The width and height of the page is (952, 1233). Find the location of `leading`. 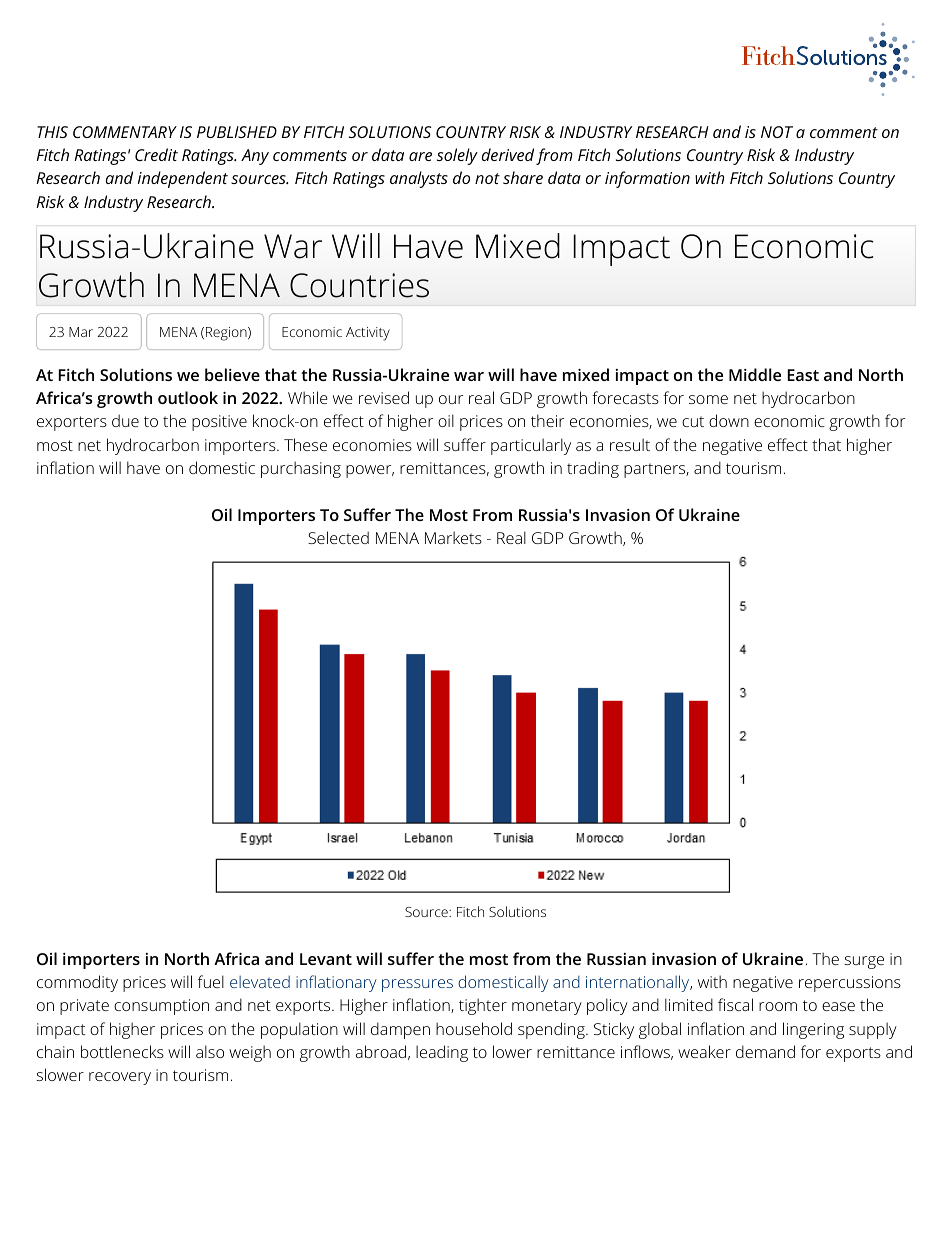

leading is located at coordinates (442, 1053).
